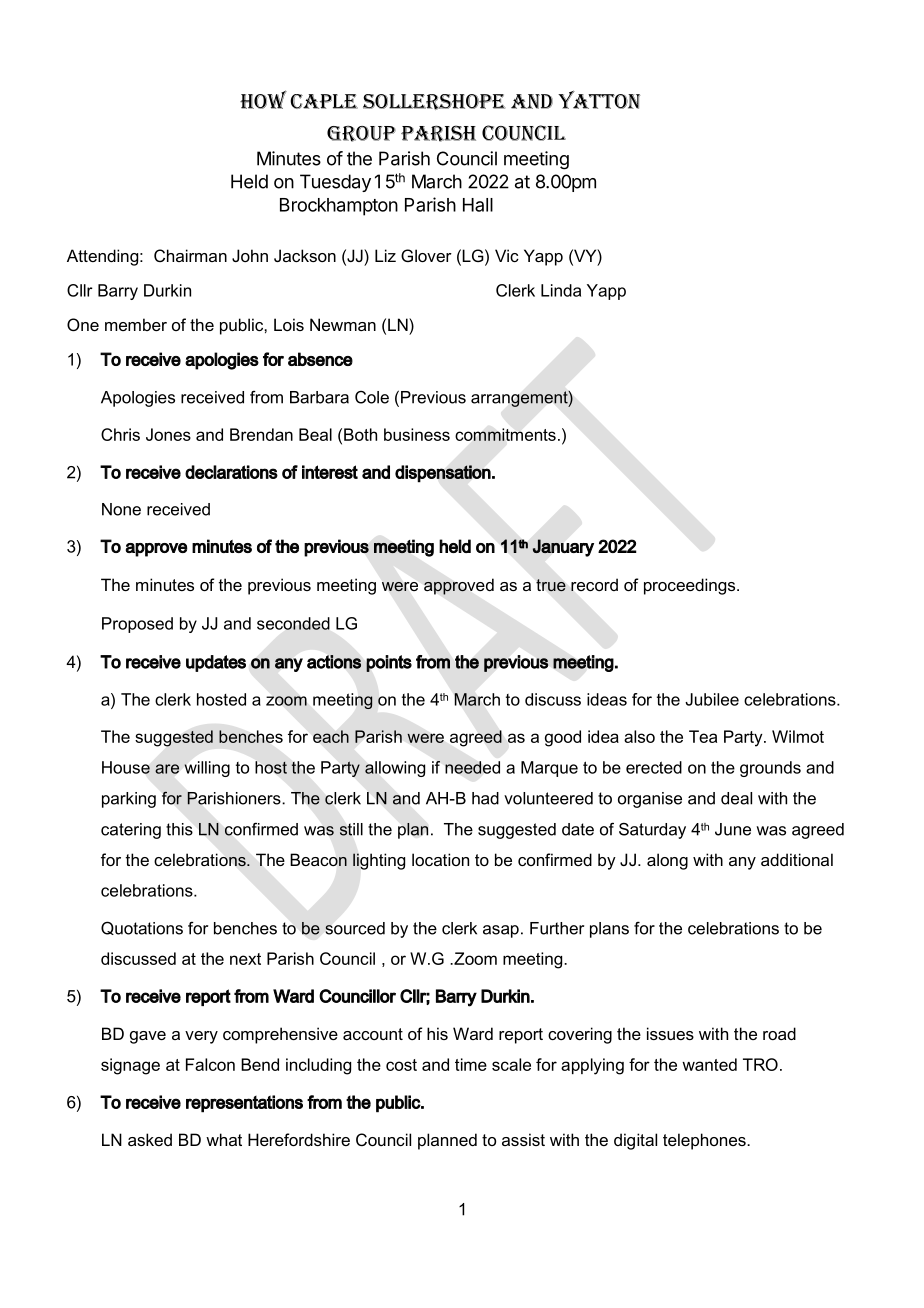 Image resolution: width=924 pixels, height=1308 pixels. What do you see at coordinates (561, 290) in the screenshot?
I see `Linda` at bounding box center [561, 290].
